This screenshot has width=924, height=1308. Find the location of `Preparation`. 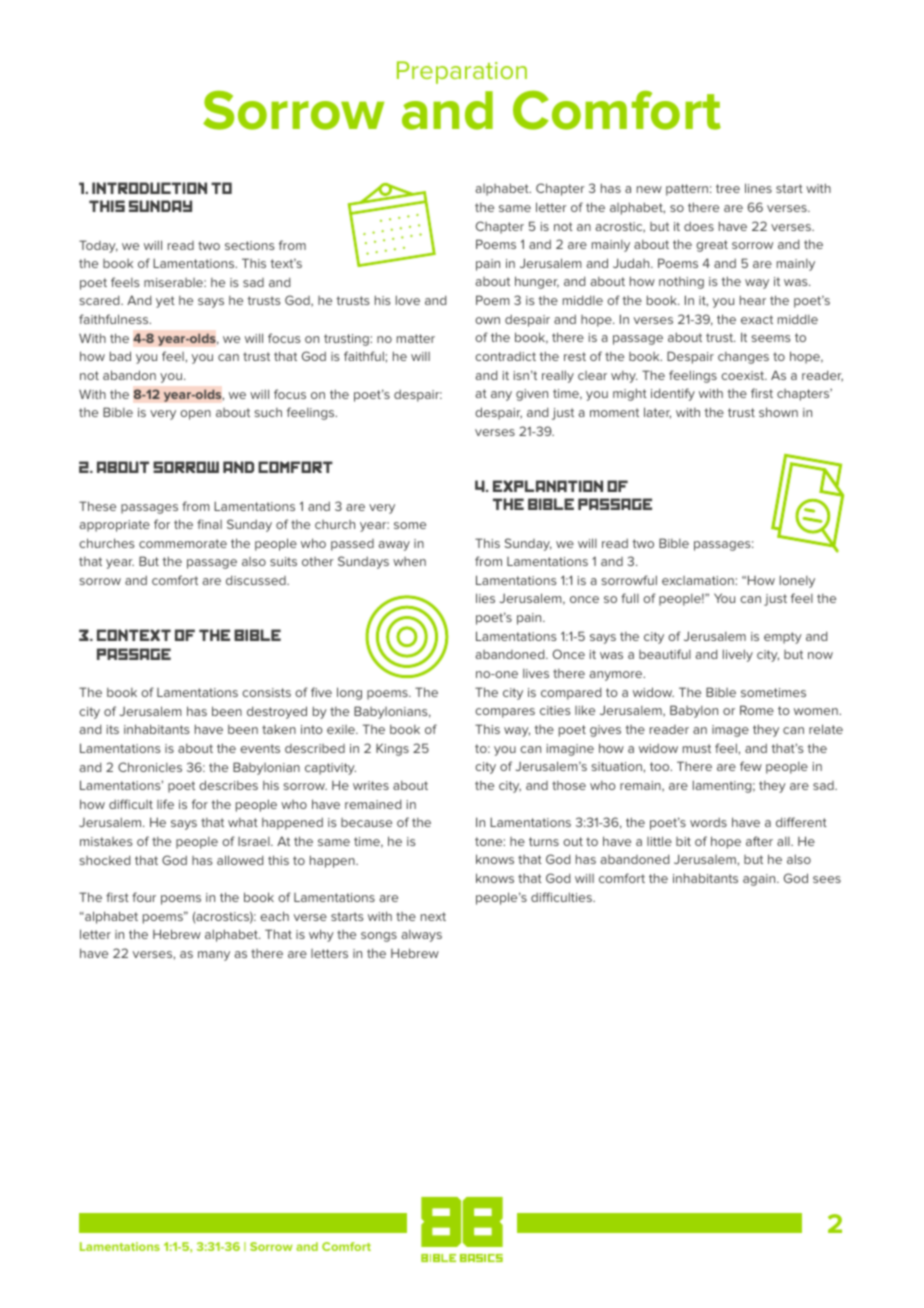

Preparation is located at coordinates (462, 72).
